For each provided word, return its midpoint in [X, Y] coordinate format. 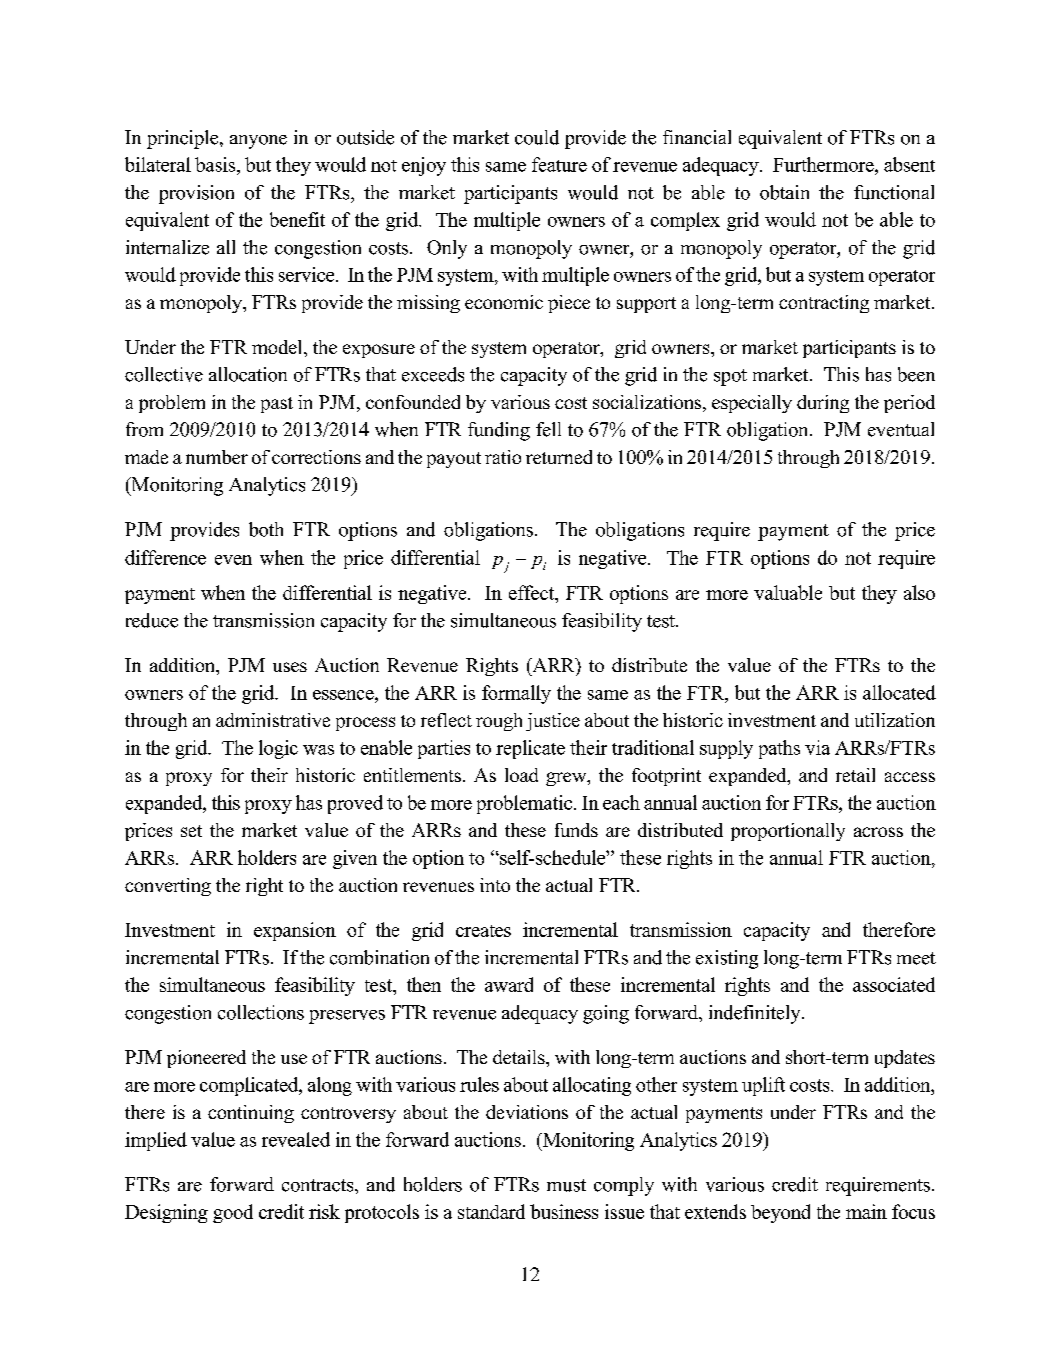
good [233, 1213]
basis [216, 164]
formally [516, 694]
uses [290, 667]
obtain [784, 192]
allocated [899, 692]
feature [559, 164]
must [566, 1185]
